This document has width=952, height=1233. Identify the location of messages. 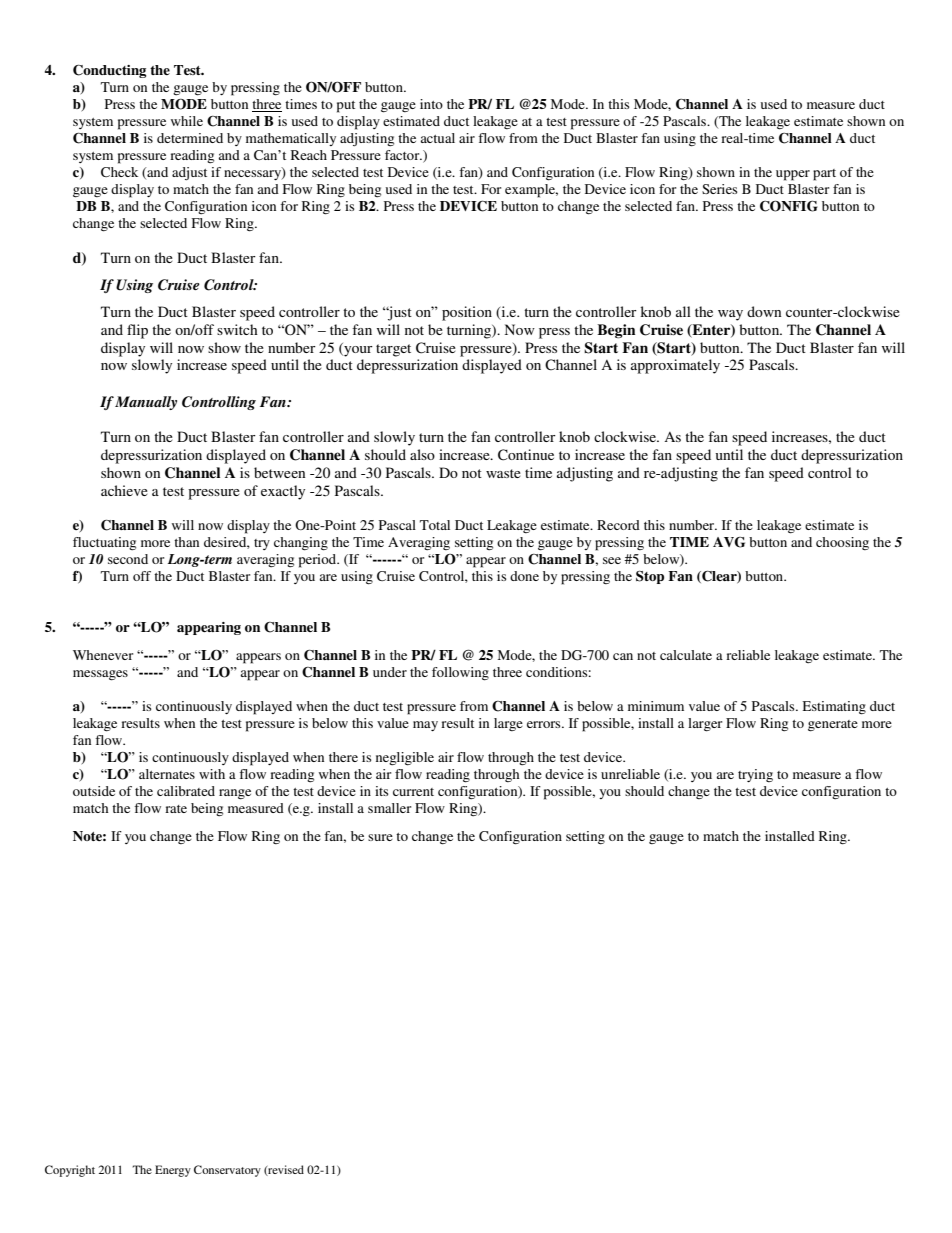
(100, 675).
